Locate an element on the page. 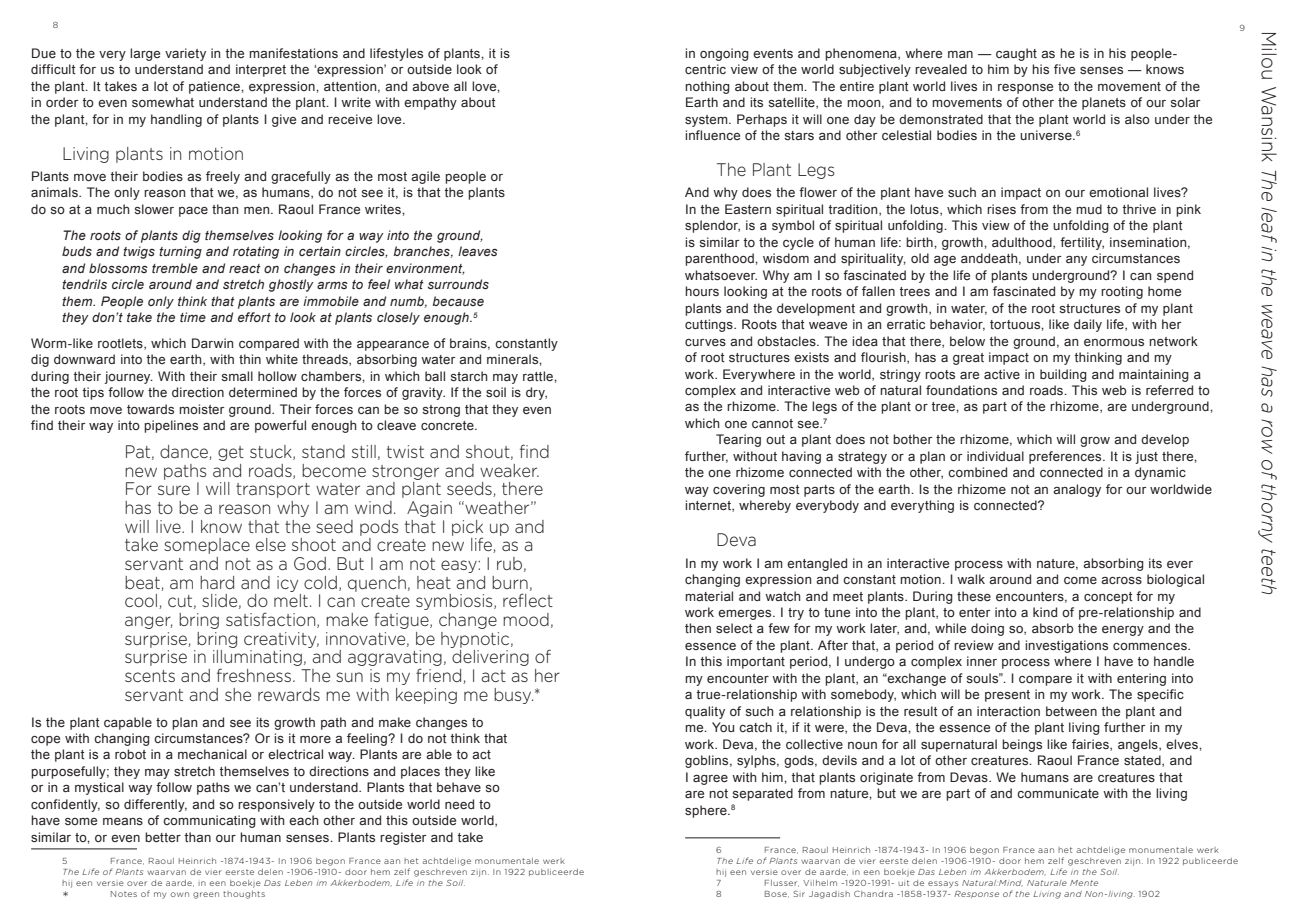  Sir is located at coordinates (799, 894).
